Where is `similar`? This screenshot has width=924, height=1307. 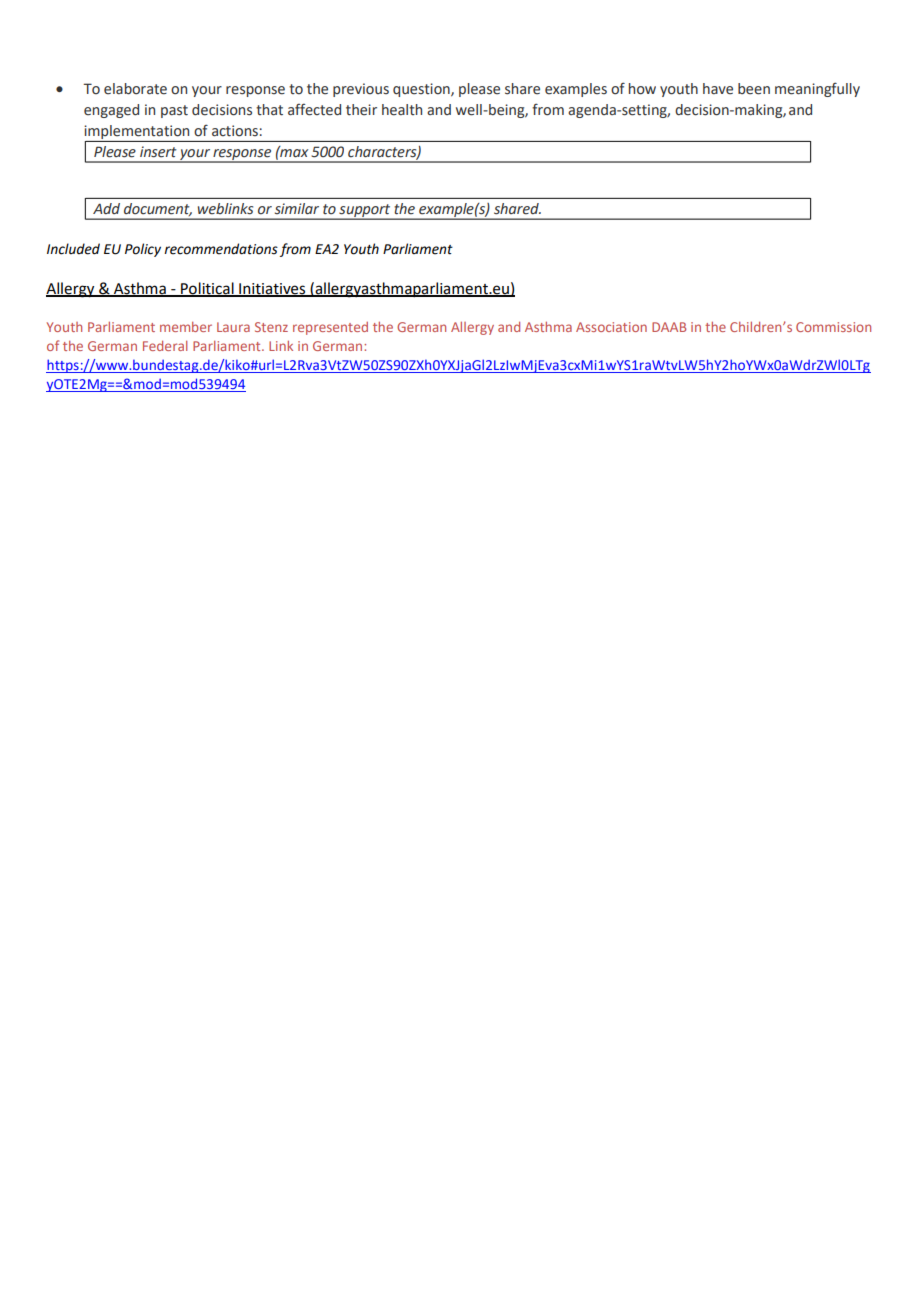 similar is located at coordinates (297, 208).
